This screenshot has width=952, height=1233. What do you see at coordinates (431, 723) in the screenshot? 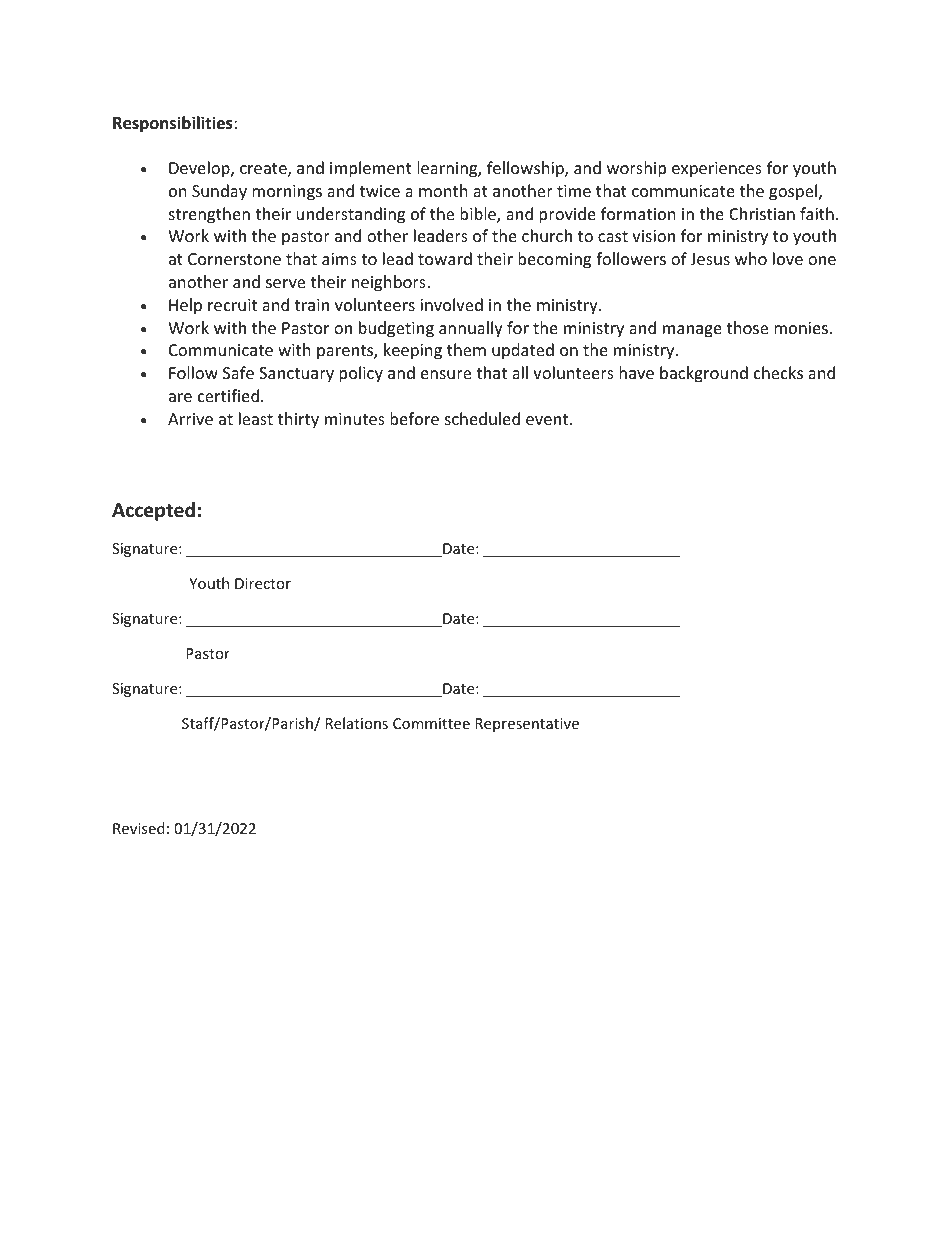
I see `Committee` at bounding box center [431, 723].
